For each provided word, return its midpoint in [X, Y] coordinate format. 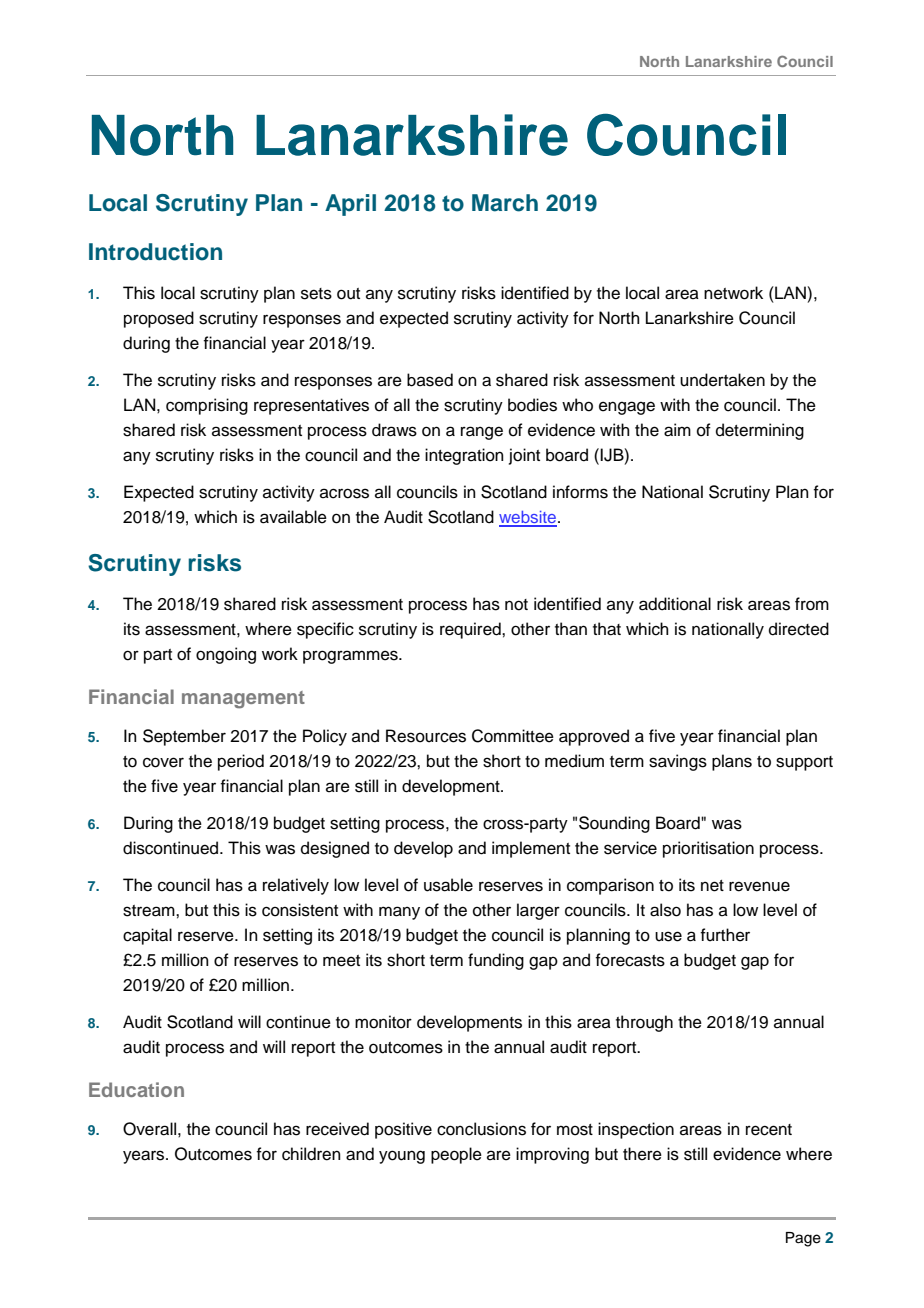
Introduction [155, 252]
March [505, 203]
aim [677, 430]
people [456, 1155]
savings [678, 762]
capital [147, 936]
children [311, 1154]
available [293, 517]
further [725, 935]
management [243, 700]
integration [464, 456]
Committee [513, 736]
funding [496, 961]
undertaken [722, 380]
